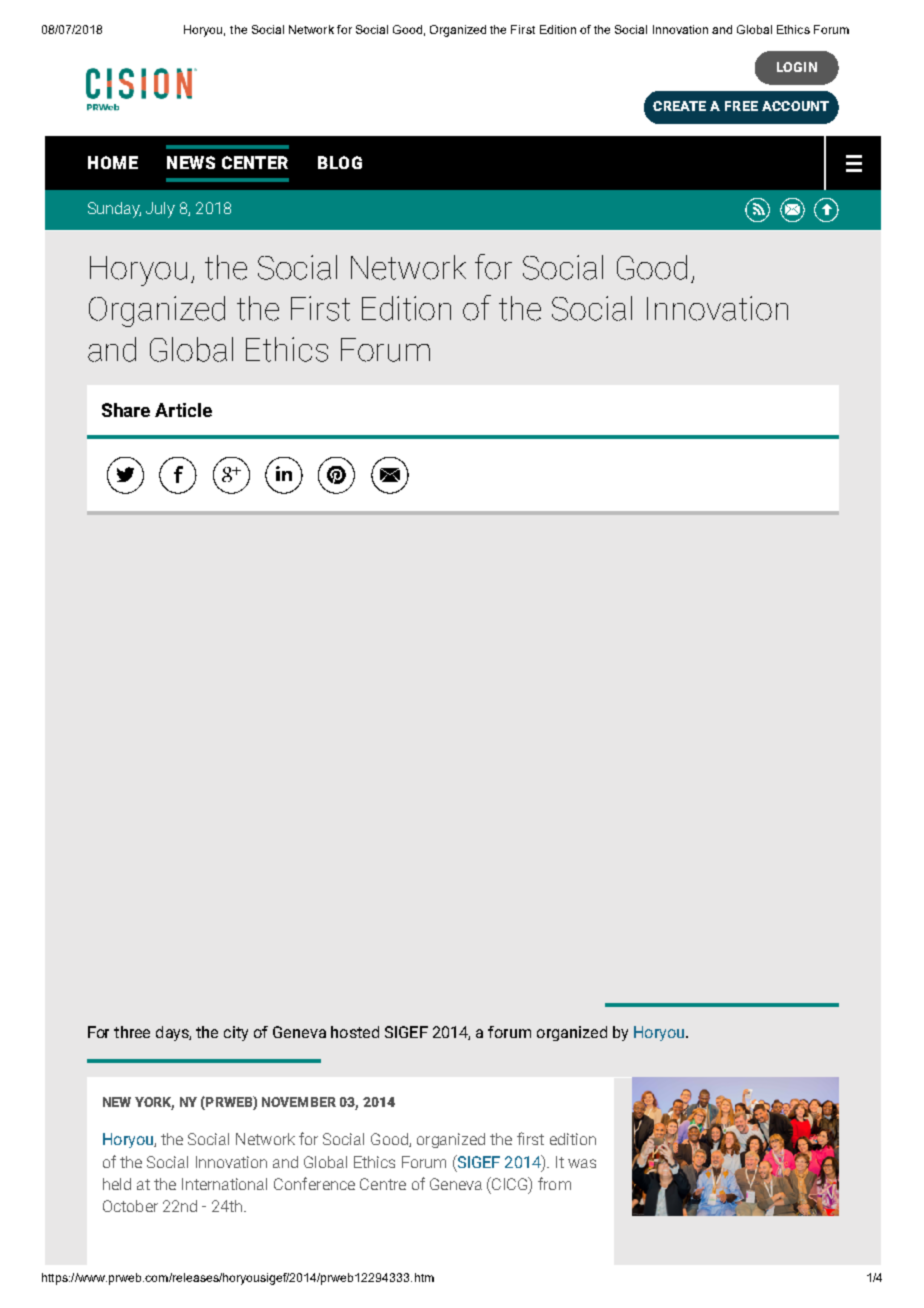  What do you see at coordinates (224, 1184) in the screenshot?
I see `International` at bounding box center [224, 1184].
